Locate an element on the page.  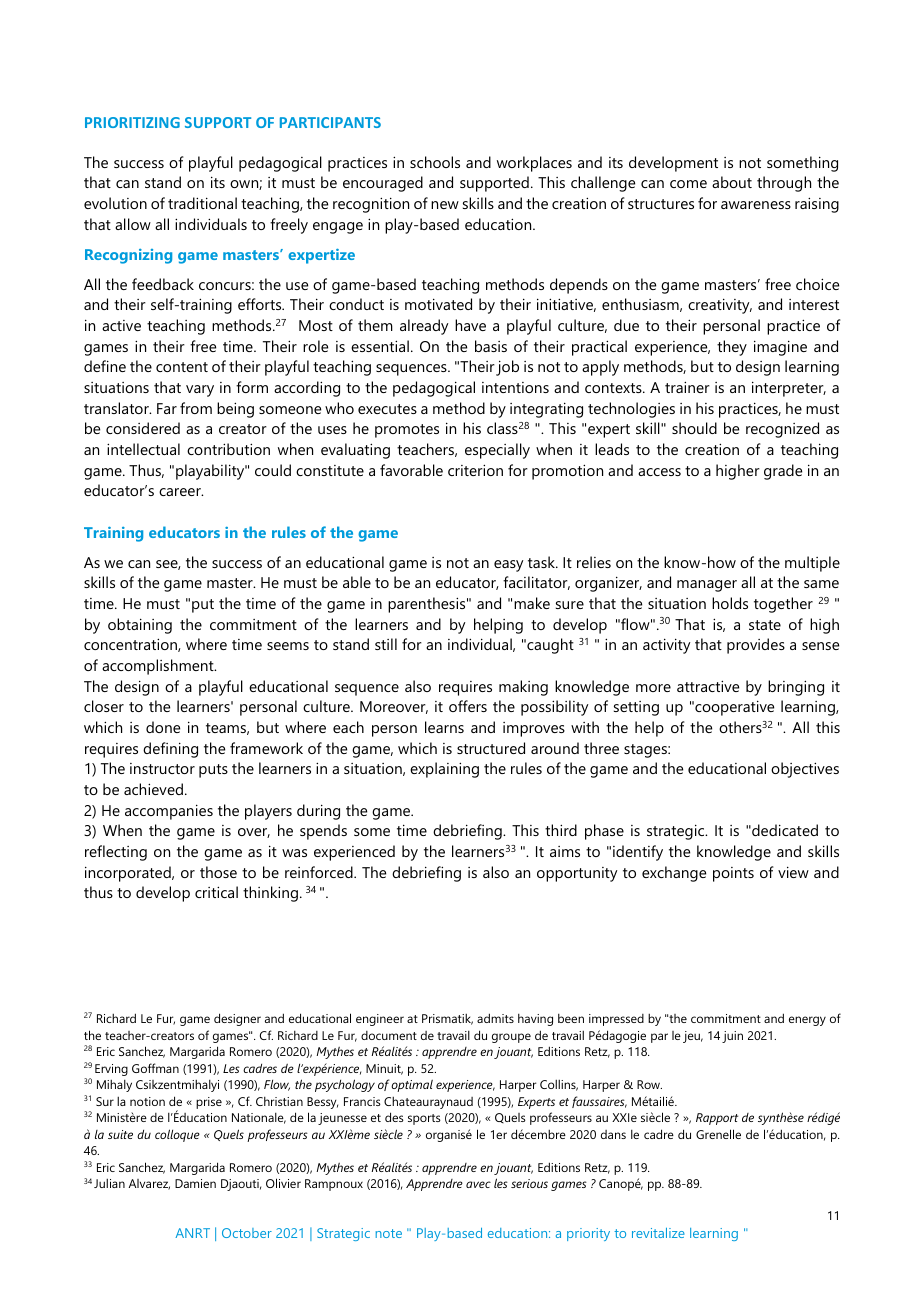
traditional is located at coordinates (202, 203).
